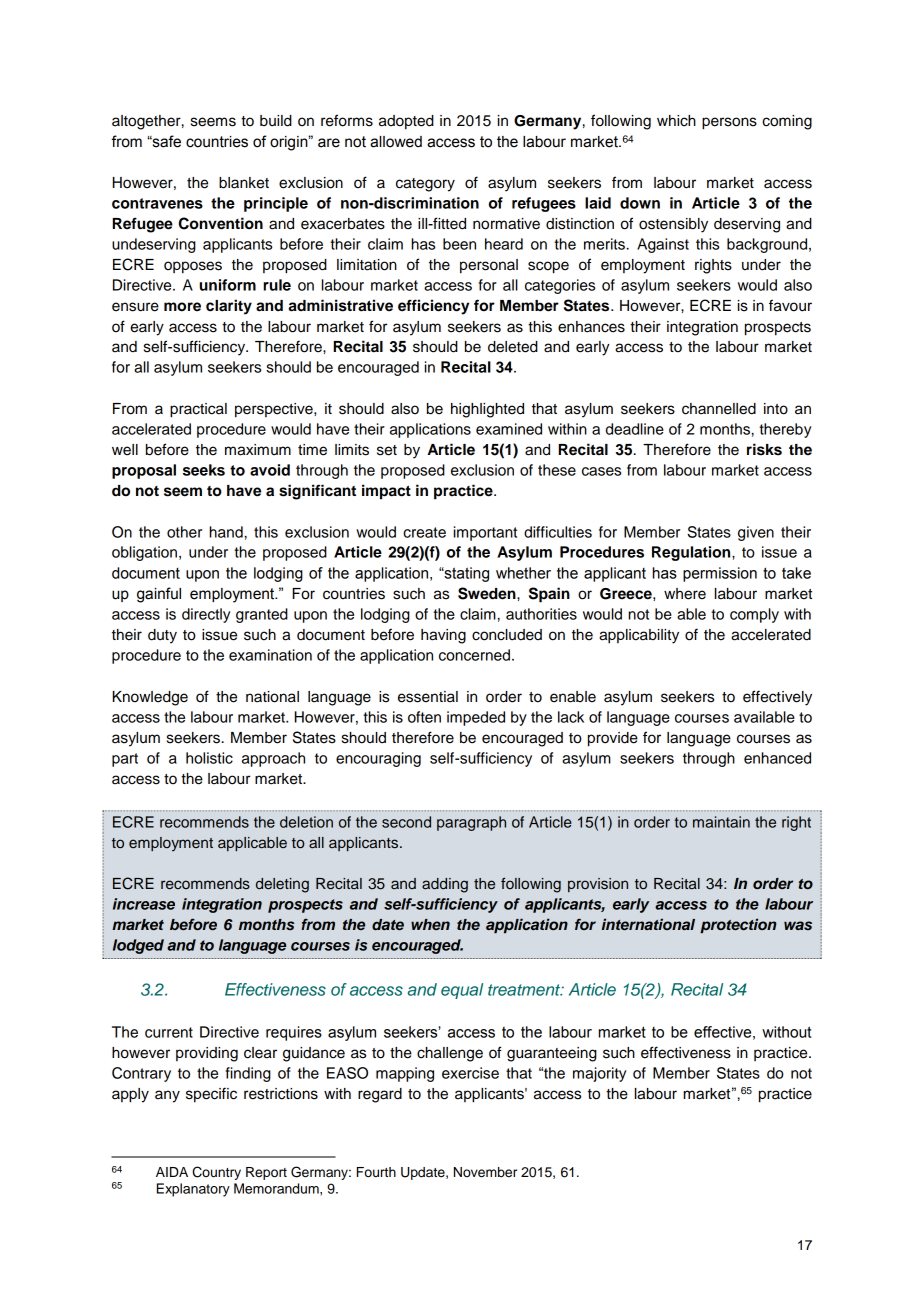  What do you see at coordinates (216, 1173) in the document?
I see `Country` at bounding box center [216, 1173].
